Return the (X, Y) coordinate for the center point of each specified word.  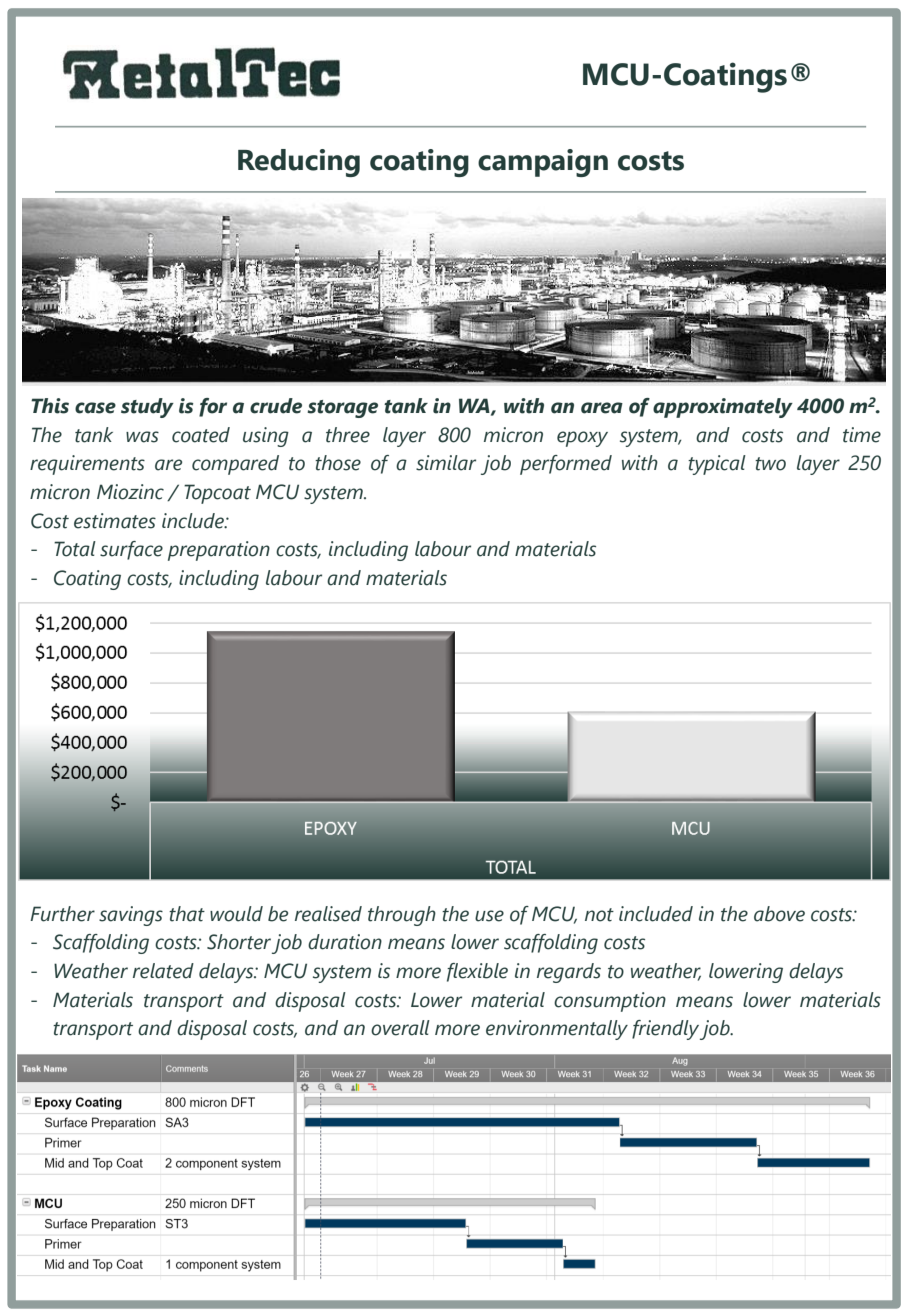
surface (131, 550)
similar (446, 463)
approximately (723, 408)
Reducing (299, 163)
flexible (477, 972)
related (163, 971)
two (770, 464)
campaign (543, 163)
